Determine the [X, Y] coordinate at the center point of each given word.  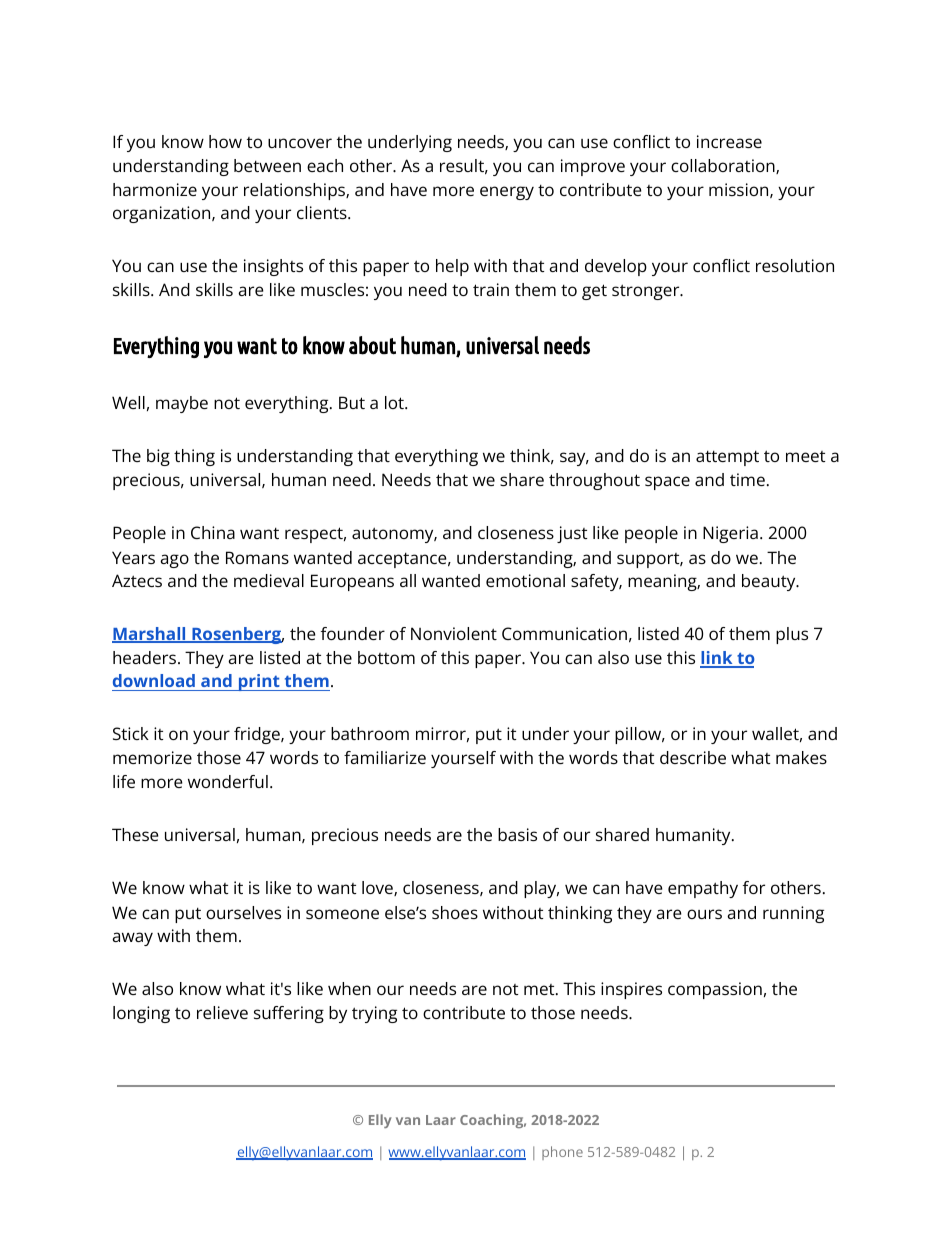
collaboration [724, 166]
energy [507, 193]
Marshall [150, 635]
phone [562, 1153]
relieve [222, 1012]
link [717, 659]
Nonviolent [454, 633]
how [225, 141]
